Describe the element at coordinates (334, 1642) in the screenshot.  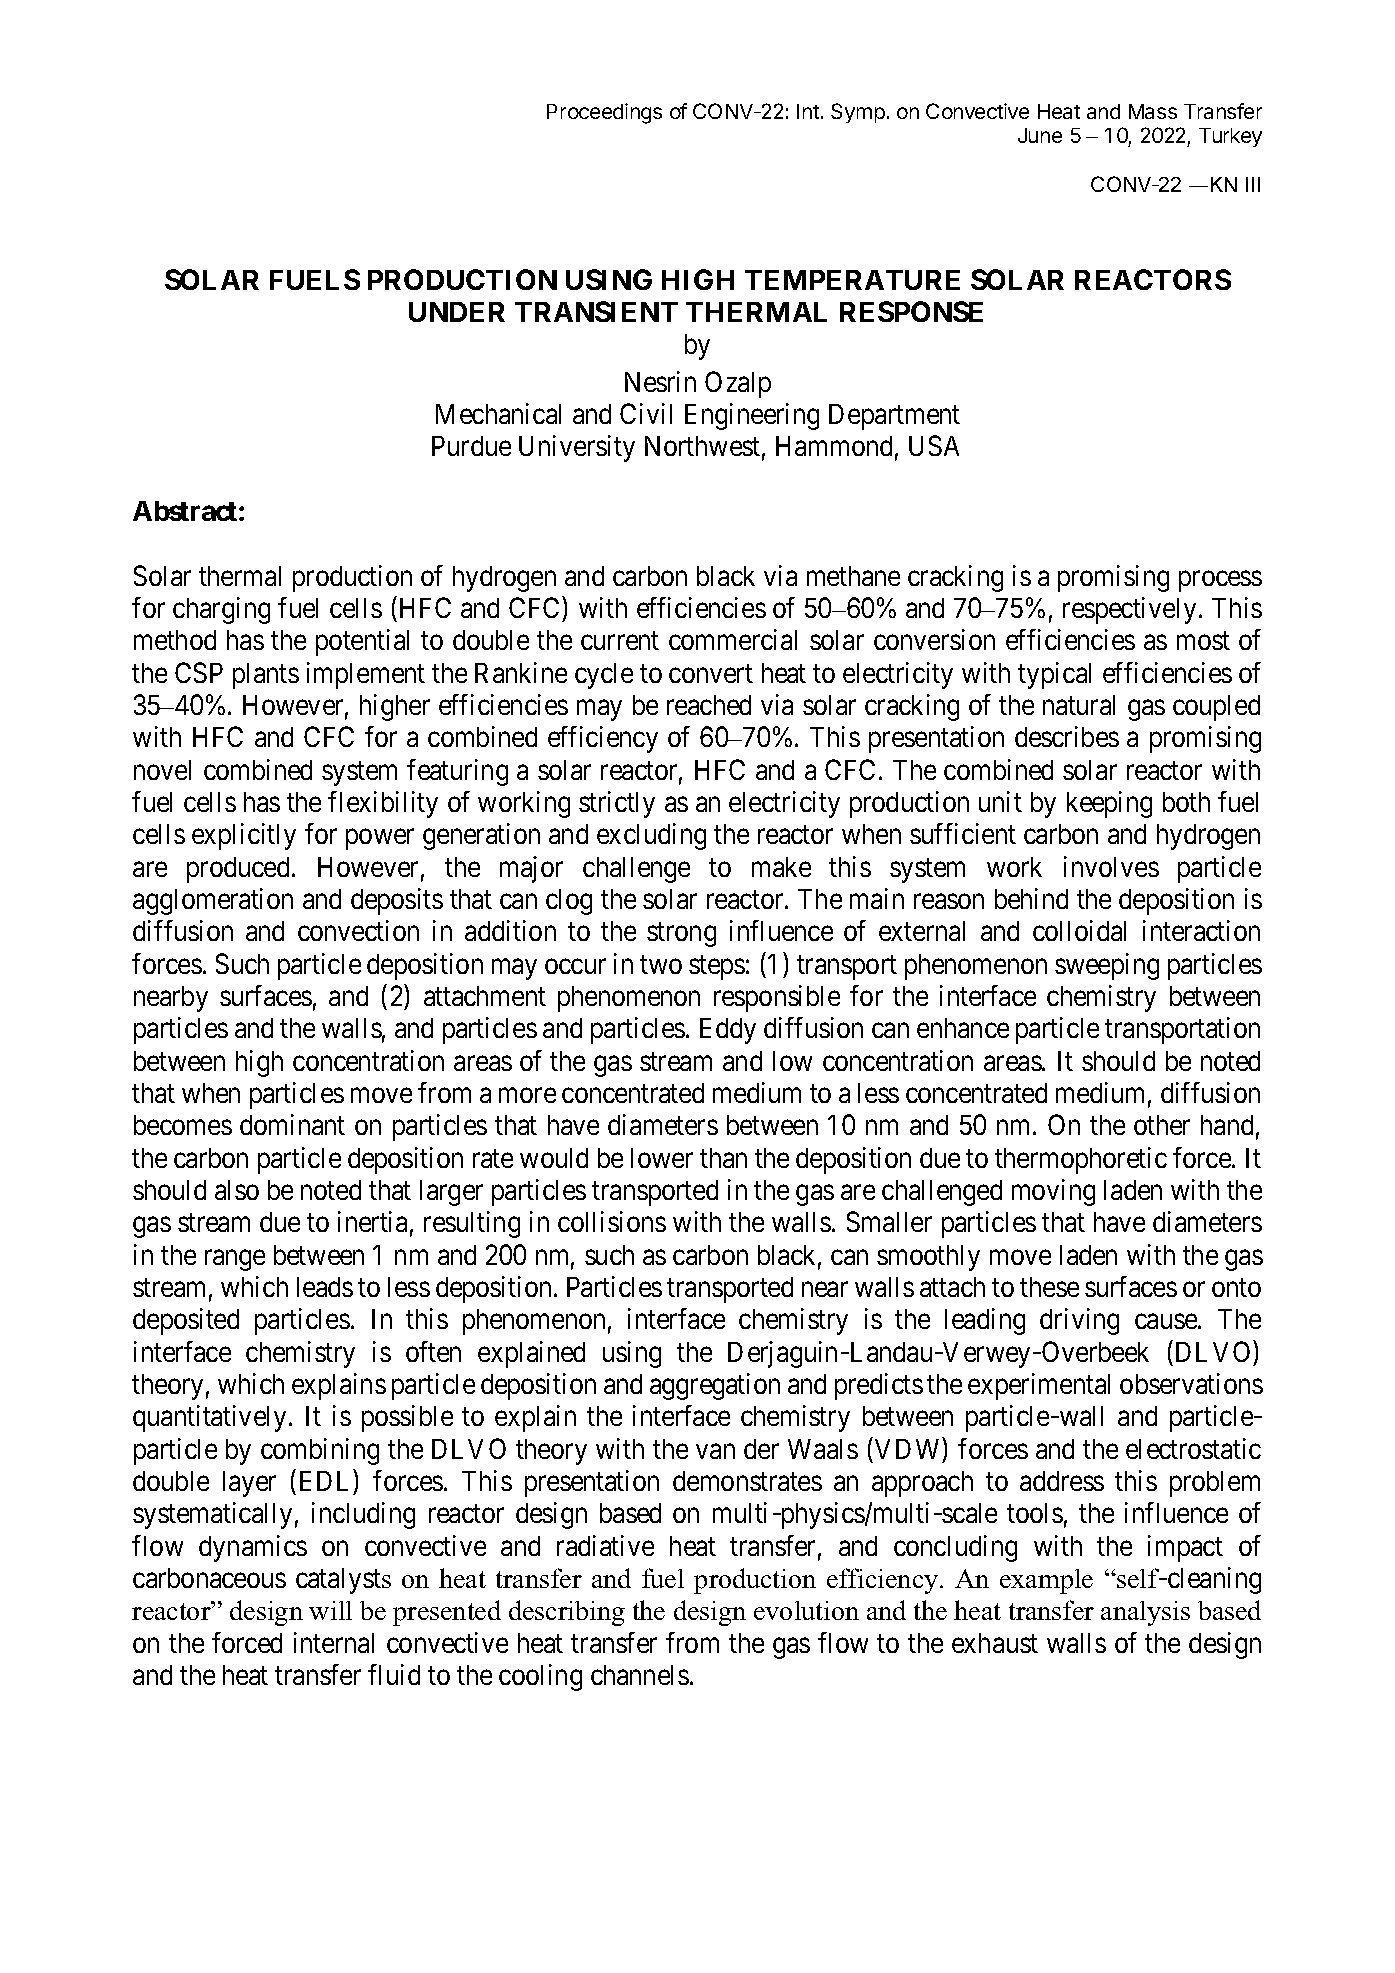
I see `internal` at that location.
